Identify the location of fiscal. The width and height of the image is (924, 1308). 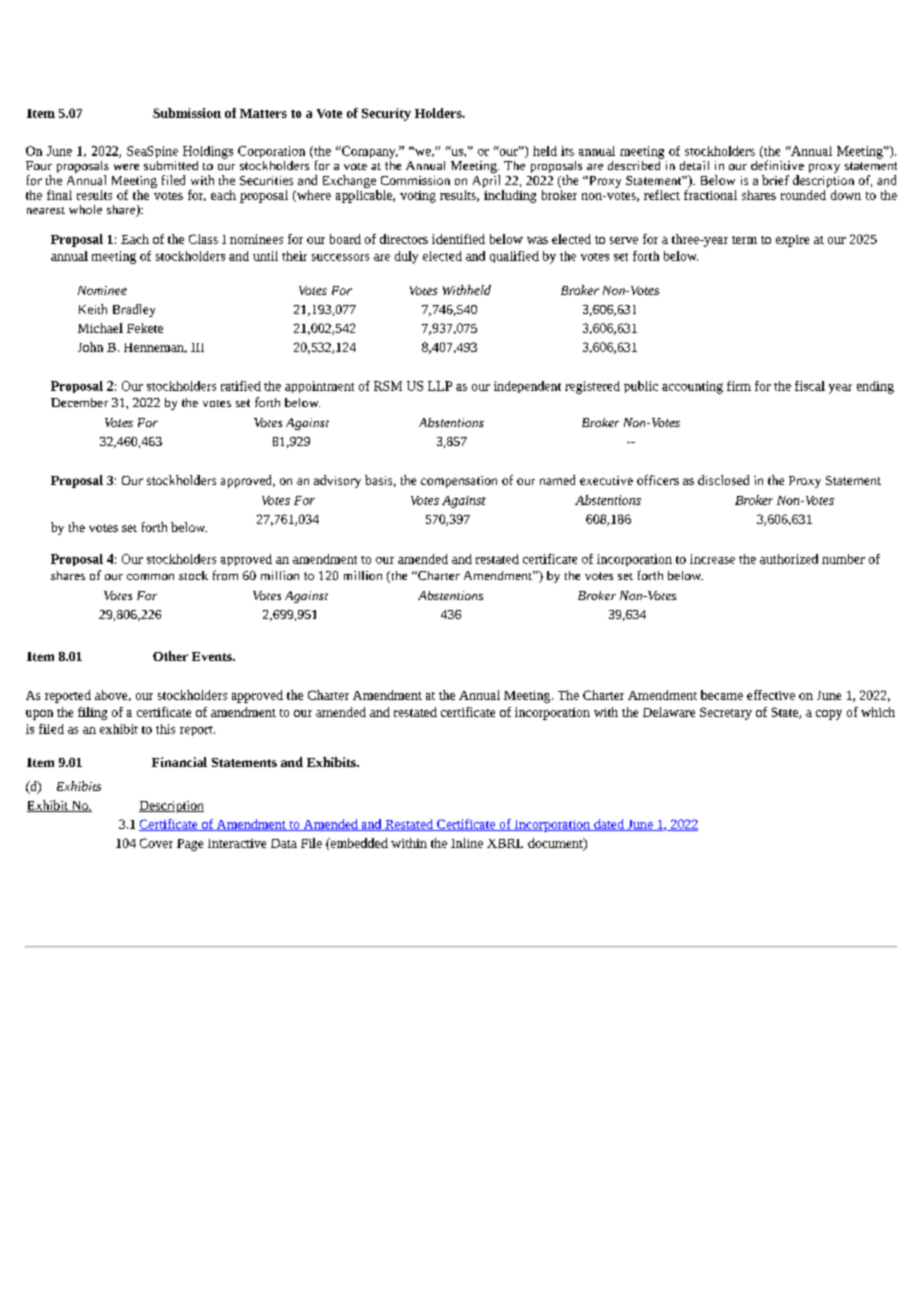
(810, 386).
